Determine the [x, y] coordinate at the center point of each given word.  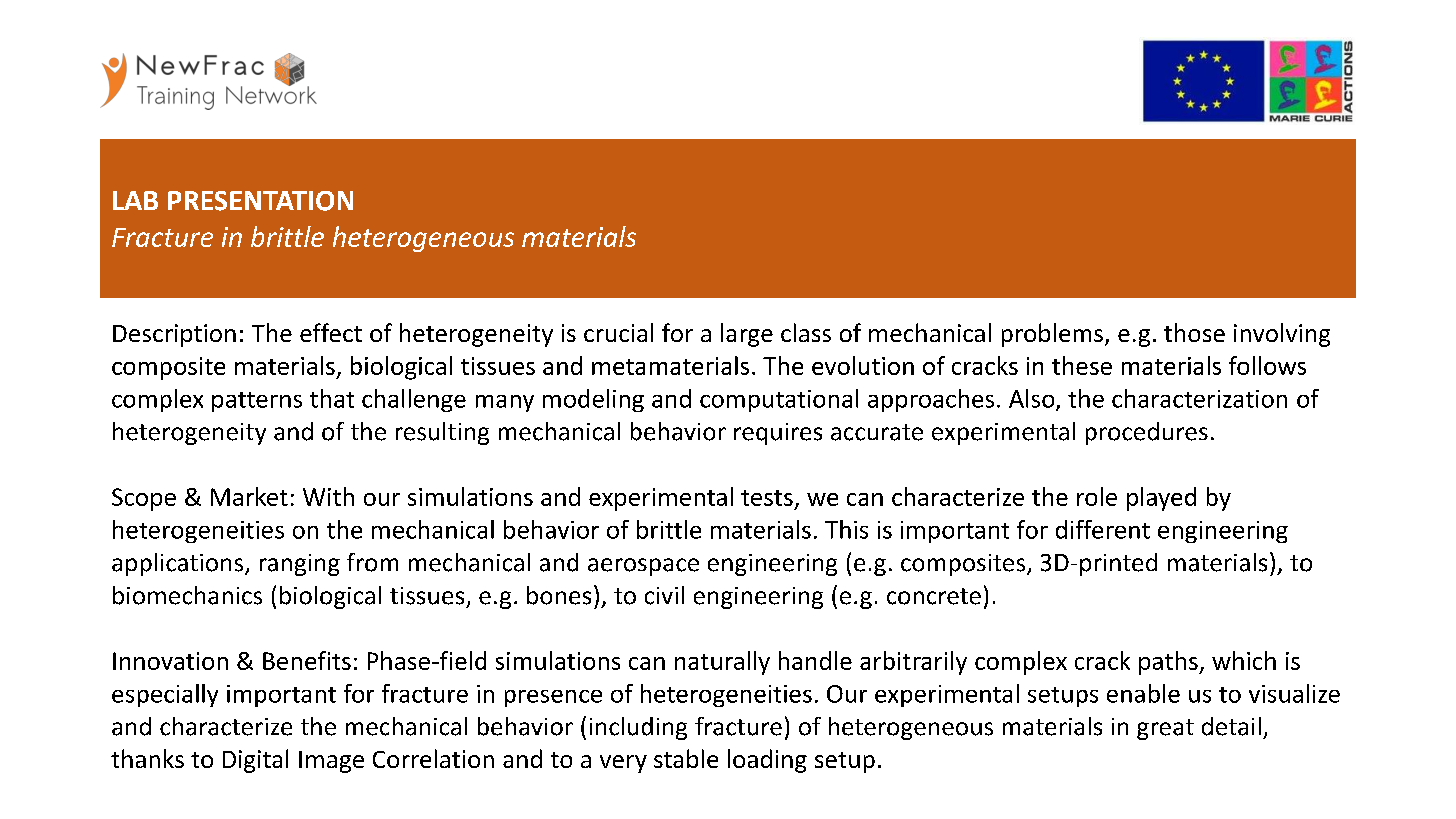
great [1165, 729]
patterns [257, 402]
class [806, 332]
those [1194, 332]
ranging [300, 565]
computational [779, 400]
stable [686, 758]
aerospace [643, 567]
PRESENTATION [260, 201]
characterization [1199, 398]
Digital [255, 761]
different [1103, 529]
